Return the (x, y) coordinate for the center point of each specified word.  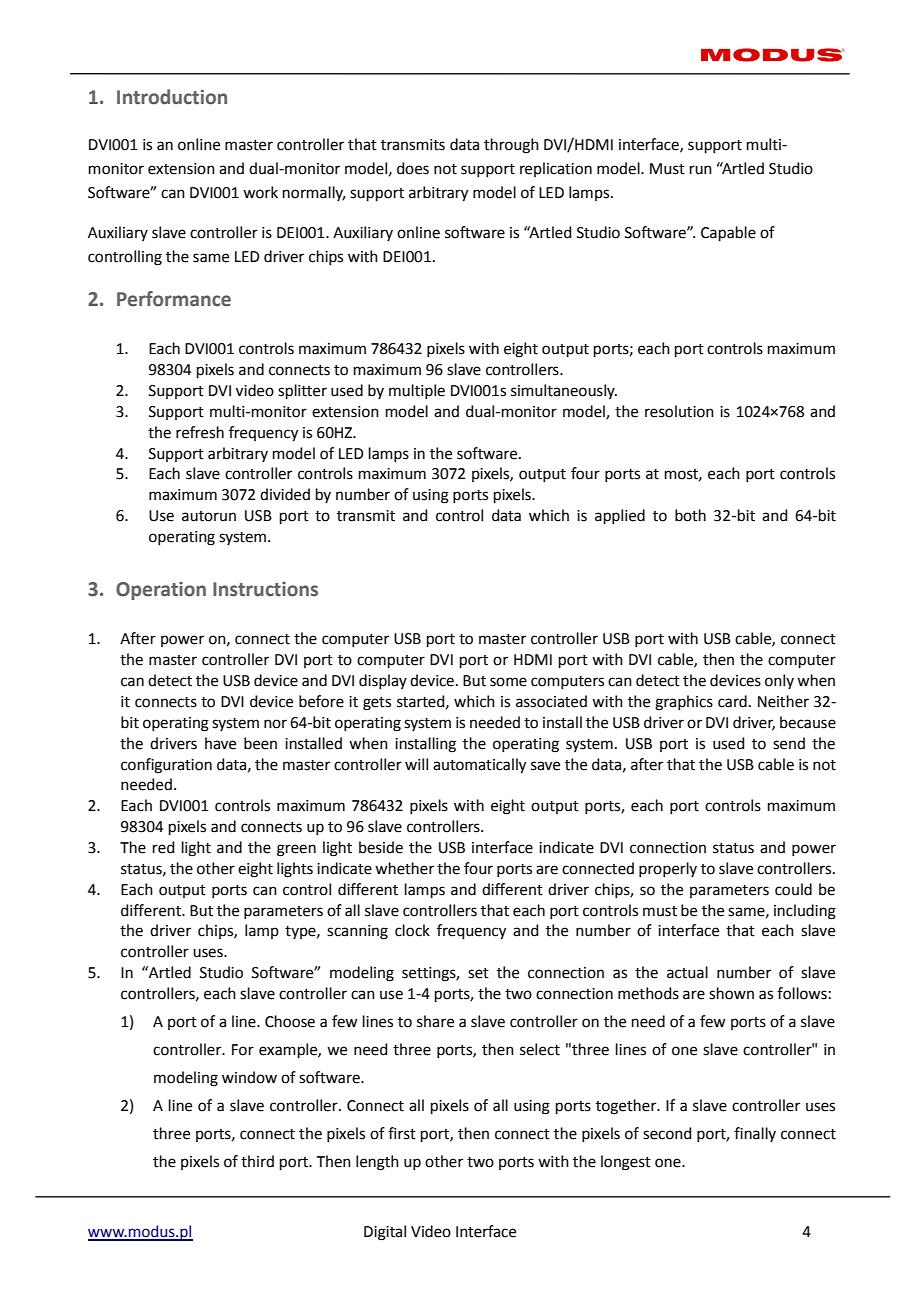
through (511, 146)
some (508, 682)
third (257, 1161)
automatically (479, 766)
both (690, 515)
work (260, 192)
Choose (290, 1021)
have (220, 743)
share (435, 1021)
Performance (174, 299)
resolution (679, 411)
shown (731, 993)
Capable (728, 233)
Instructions (265, 589)
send (789, 743)
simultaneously (564, 391)
